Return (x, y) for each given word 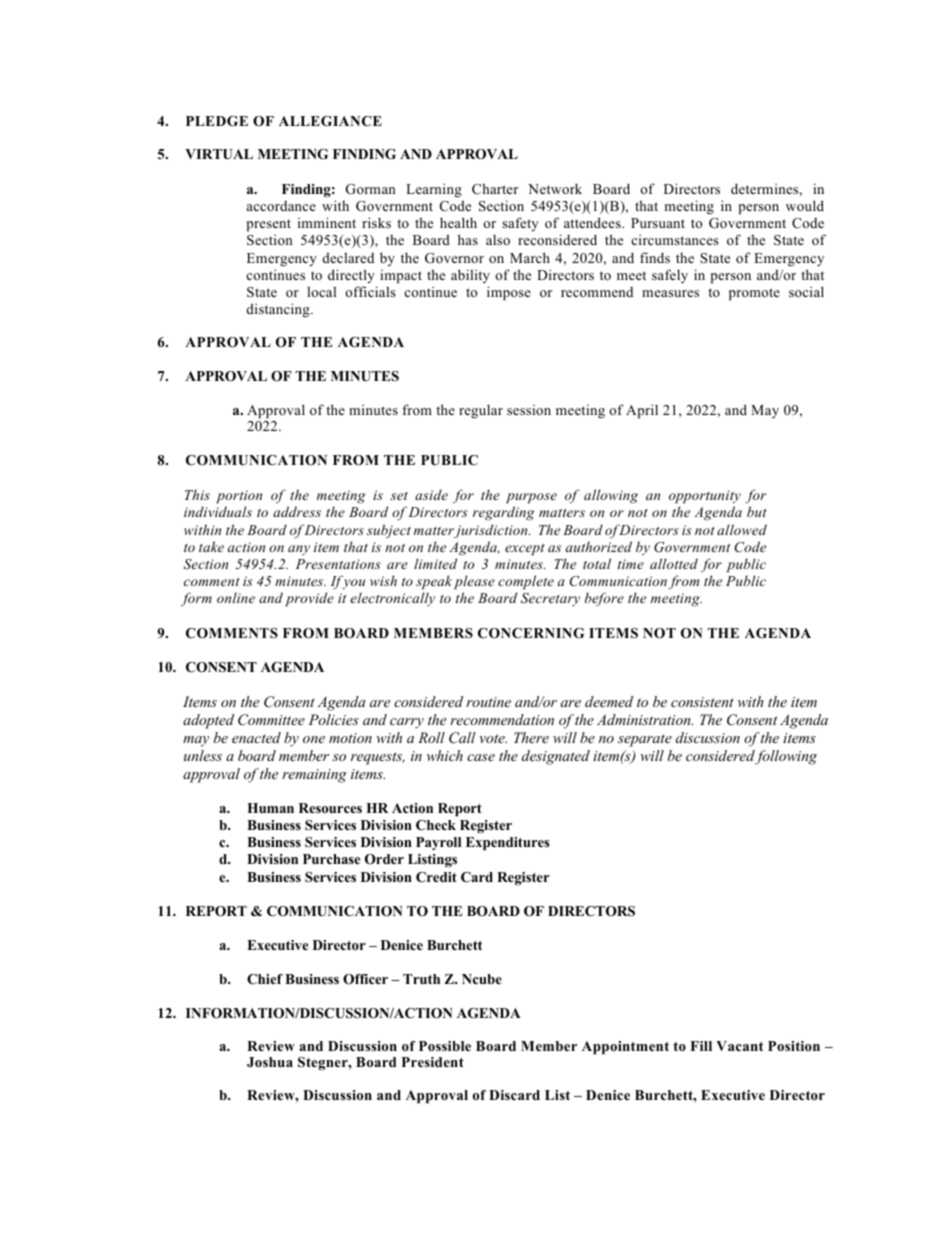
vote (493, 738)
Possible (445, 1046)
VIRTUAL (219, 154)
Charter (495, 188)
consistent (702, 702)
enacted (256, 737)
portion (239, 496)
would (805, 205)
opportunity (705, 496)
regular (481, 411)
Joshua (270, 1062)
